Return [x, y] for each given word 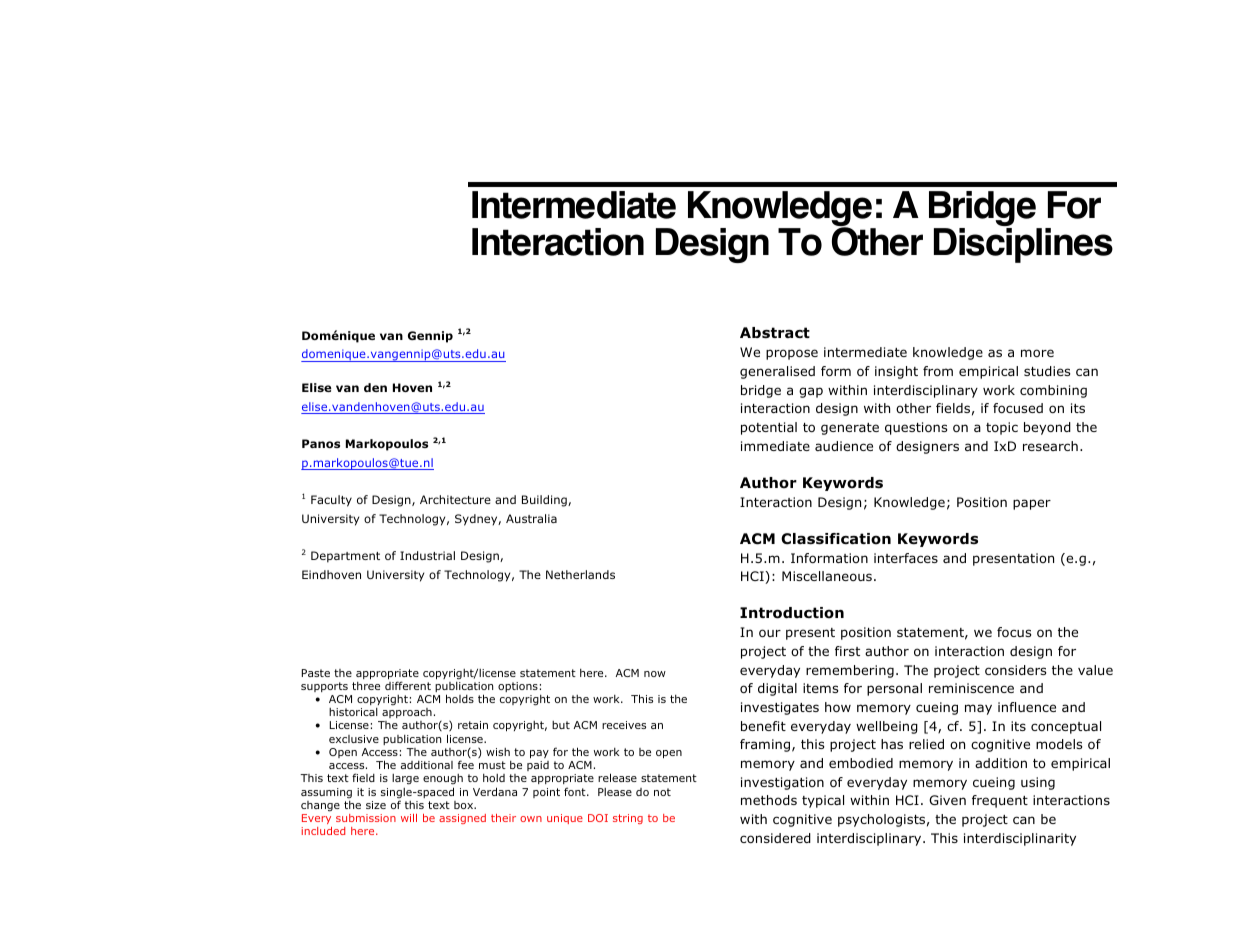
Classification [836, 539]
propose [792, 354]
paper [1032, 504]
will [409, 818]
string [628, 819]
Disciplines [1023, 245]
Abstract [775, 333]
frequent [1000, 801]
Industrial [427, 555]
